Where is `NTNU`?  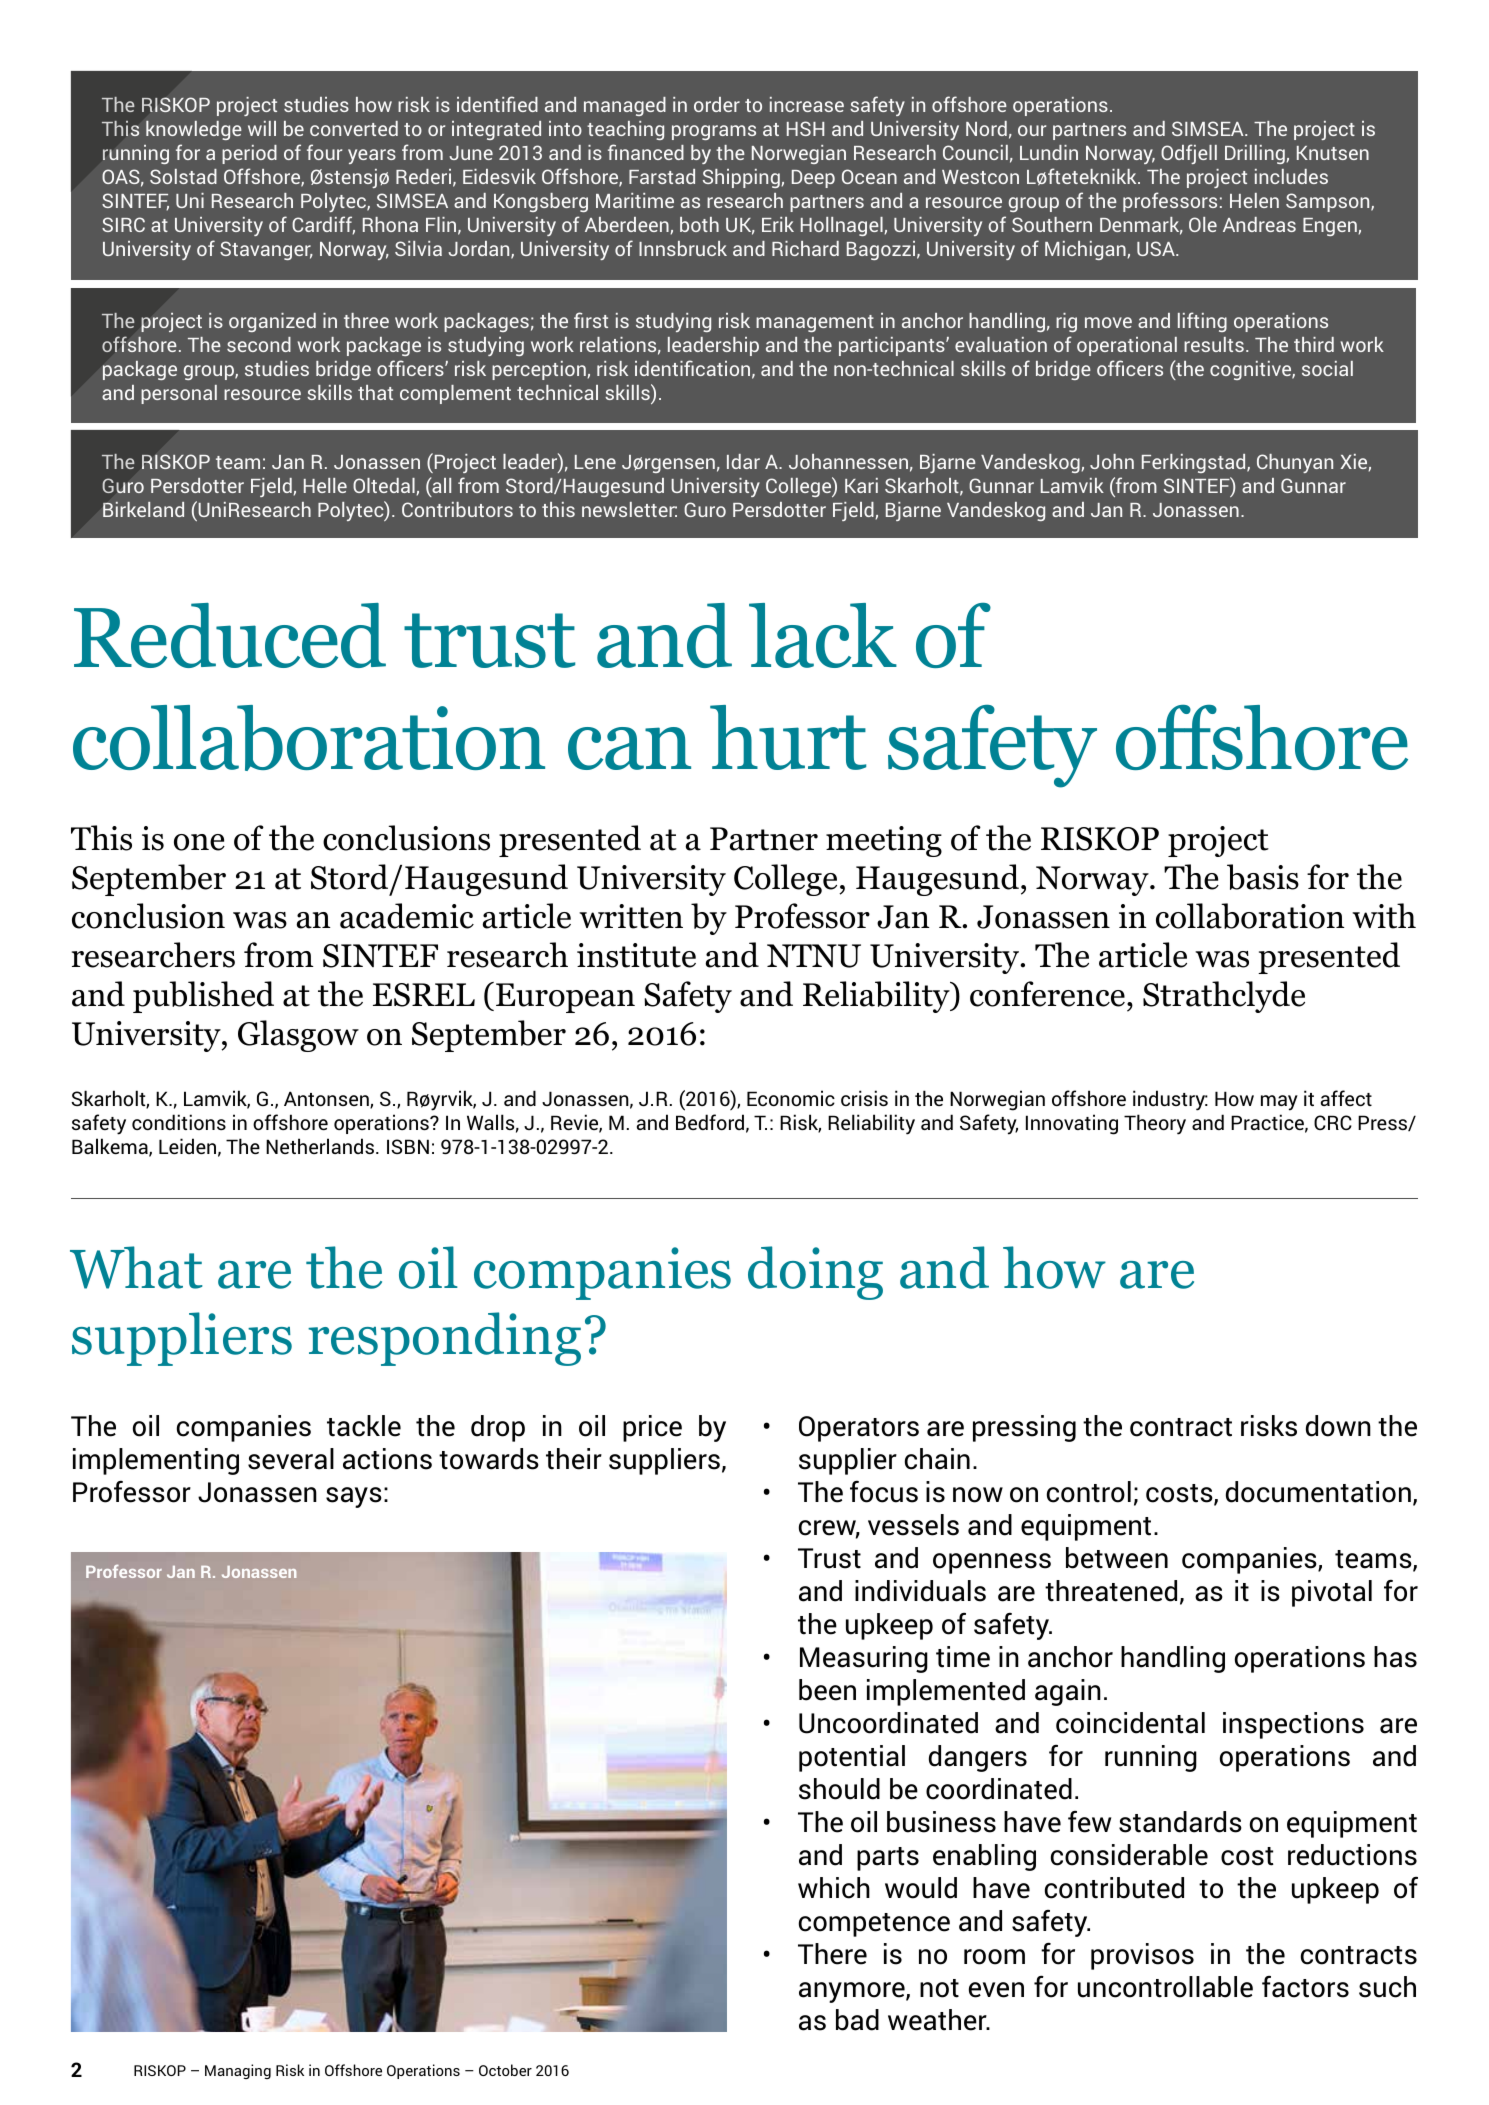
NTNU is located at coordinates (814, 956).
